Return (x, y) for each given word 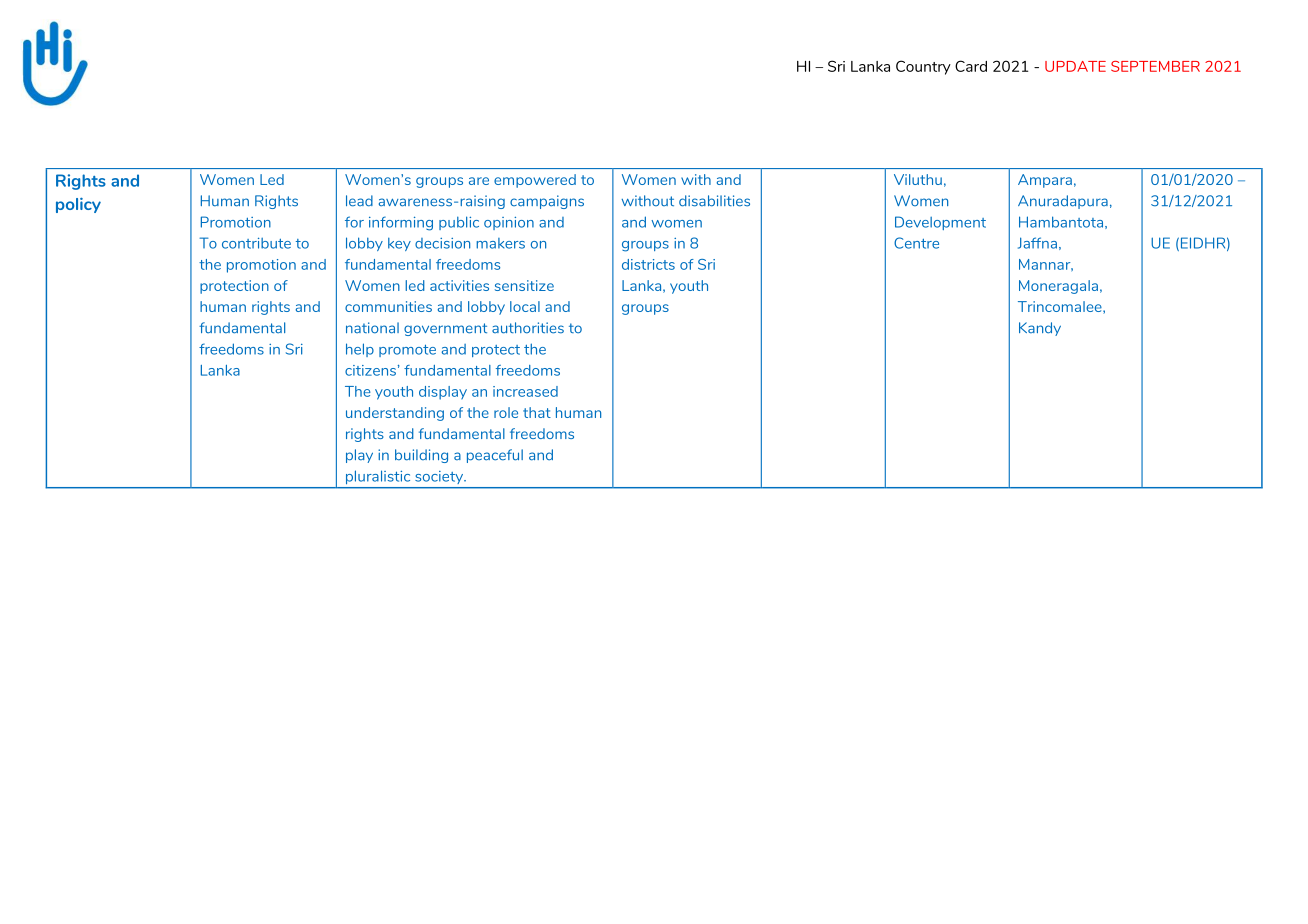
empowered (535, 181)
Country (923, 67)
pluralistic (378, 477)
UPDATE (1075, 66)
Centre (916, 243)
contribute (256, 243)
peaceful (495, 456)
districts (648, 264)
